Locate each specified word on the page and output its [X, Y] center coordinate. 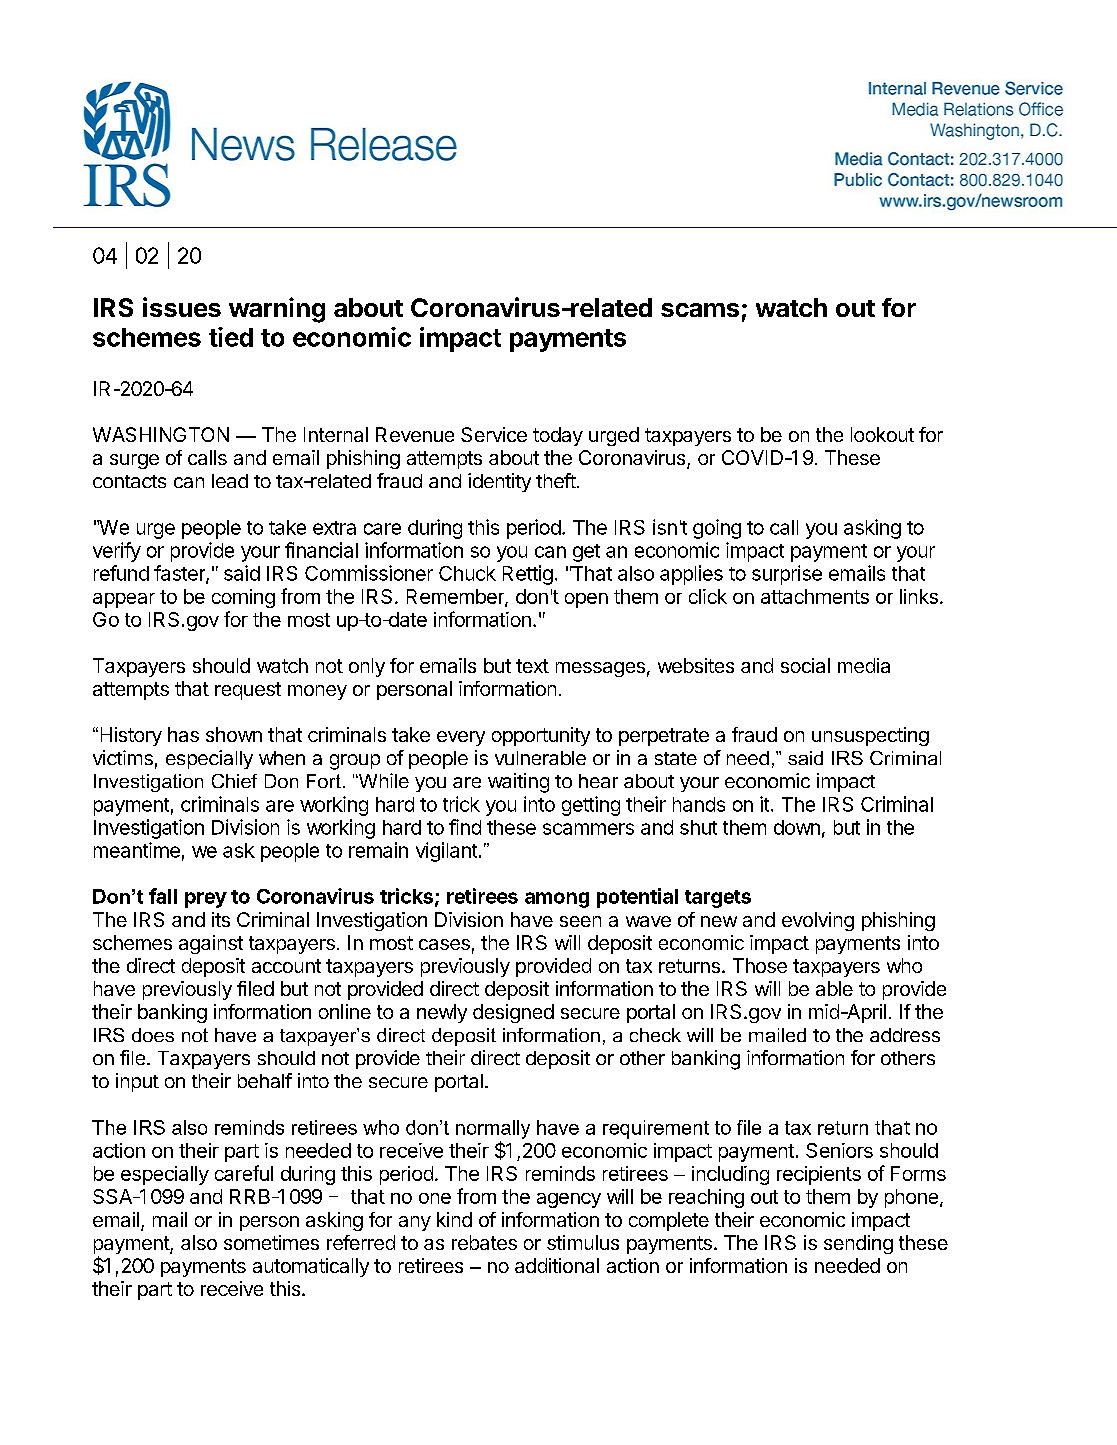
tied [231, 337]
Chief [234, 781]
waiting [518, 783]
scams [700, 310]
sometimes [271, 1242]
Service [494, 434]
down [797, 827]
